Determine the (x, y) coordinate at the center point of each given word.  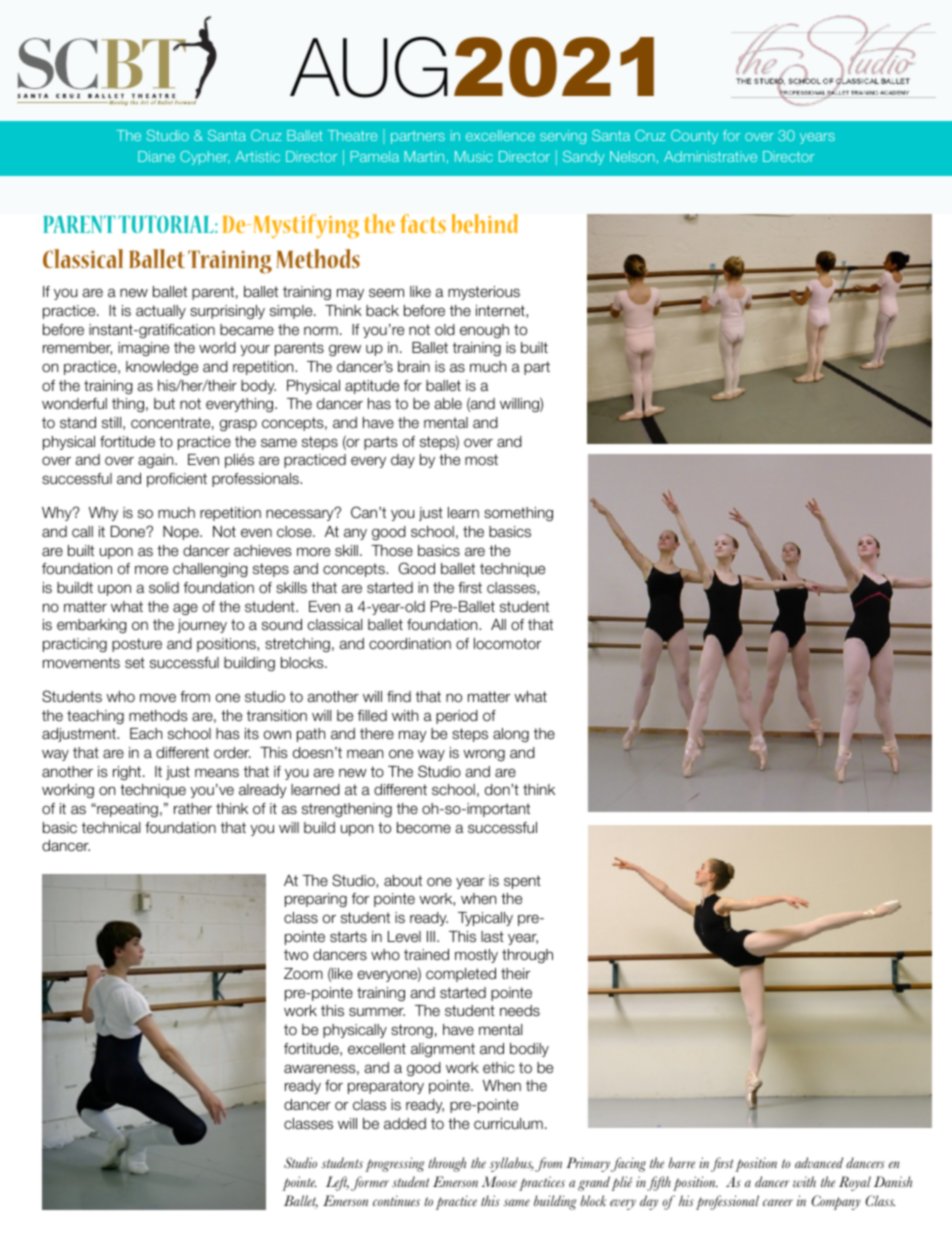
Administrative (710, 156)
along (511, 735)
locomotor (507, 644)
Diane (156, 156)
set (135, 662)
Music (474, 156)
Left (337, 1183)
